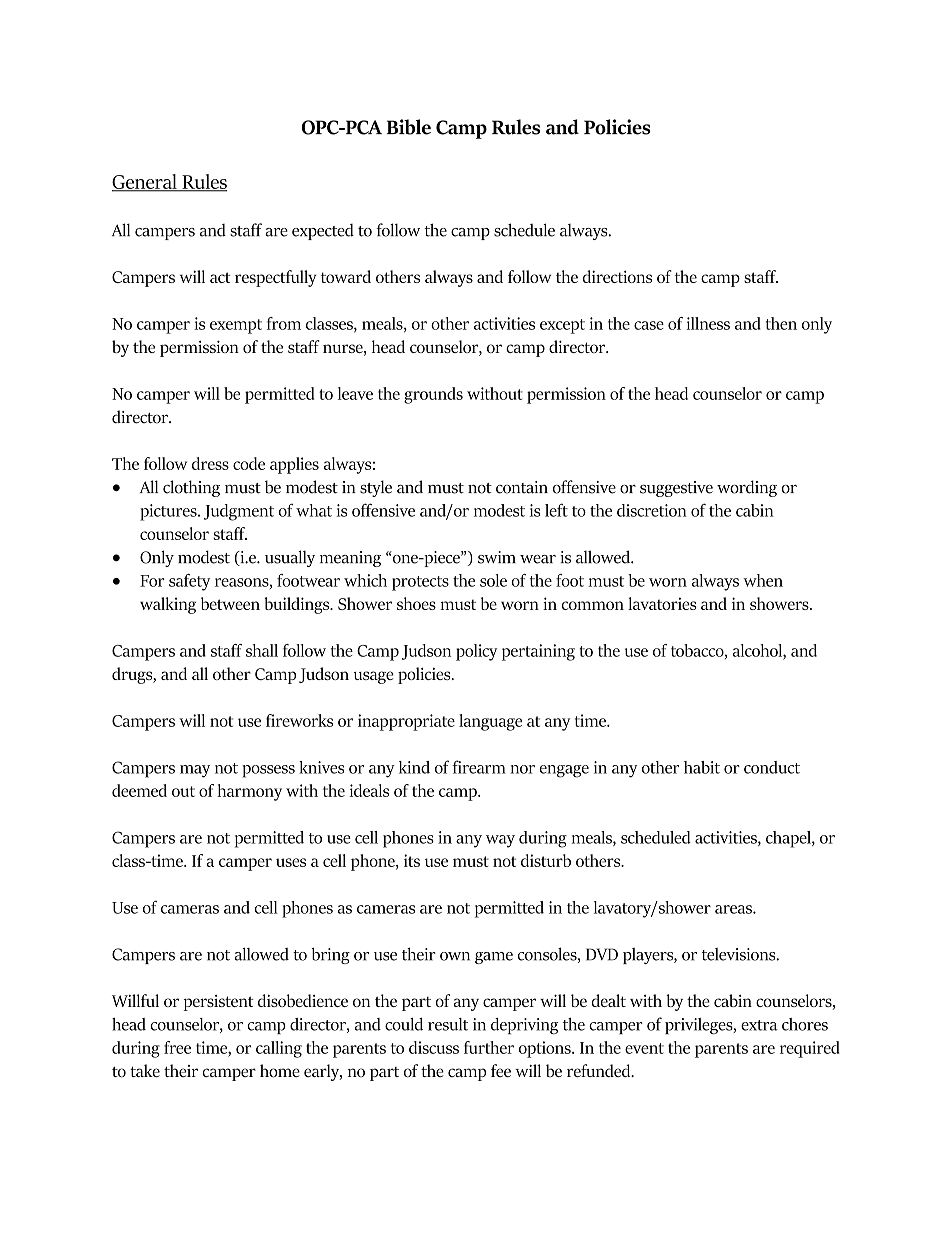  I want to click on directions, so click(617, 276).
